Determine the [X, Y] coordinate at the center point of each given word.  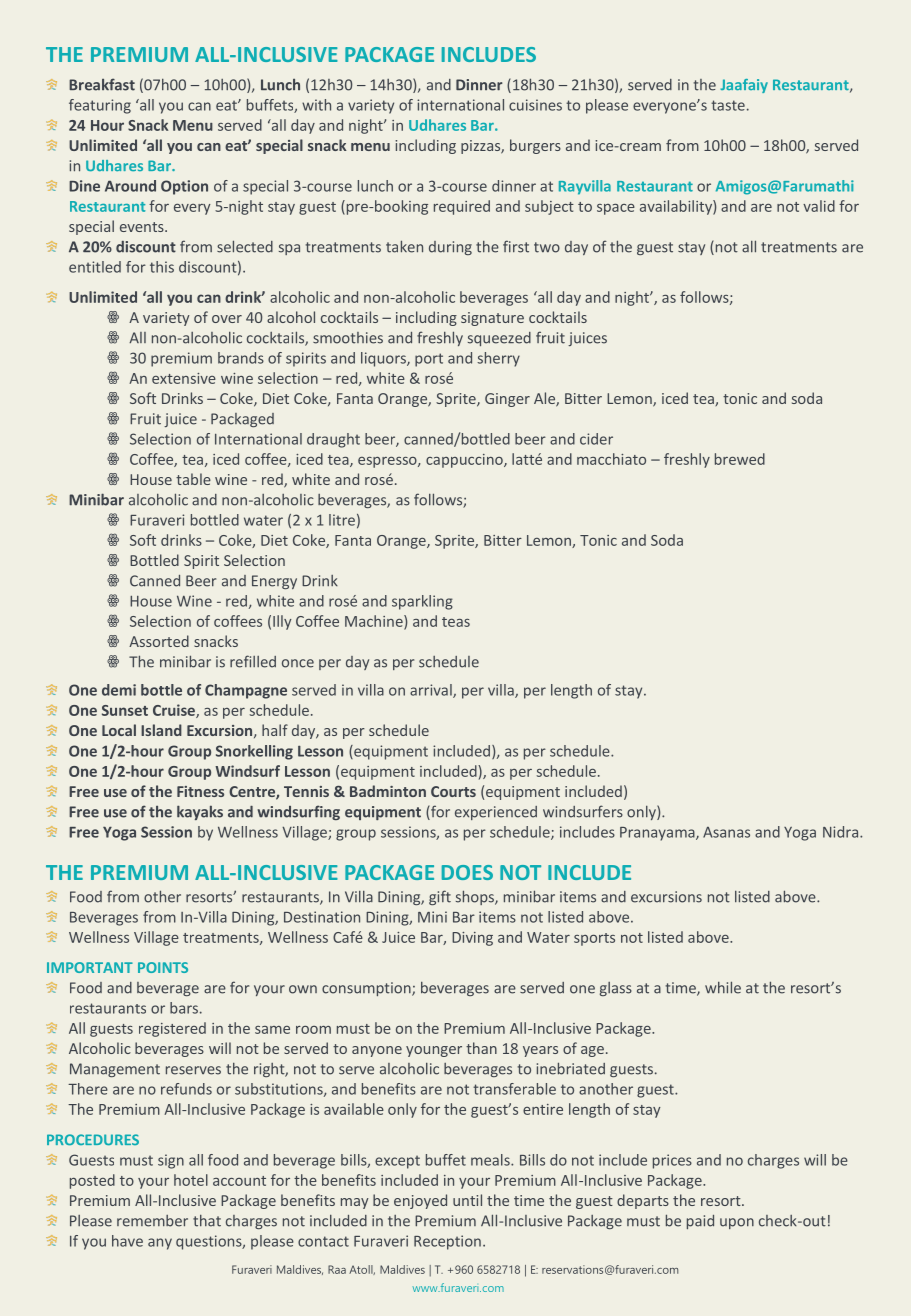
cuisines [535, 105]
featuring [100, 106]
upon [737, 1223]
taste [728, 105]
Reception [447, 1242]
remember [152, 1221]
